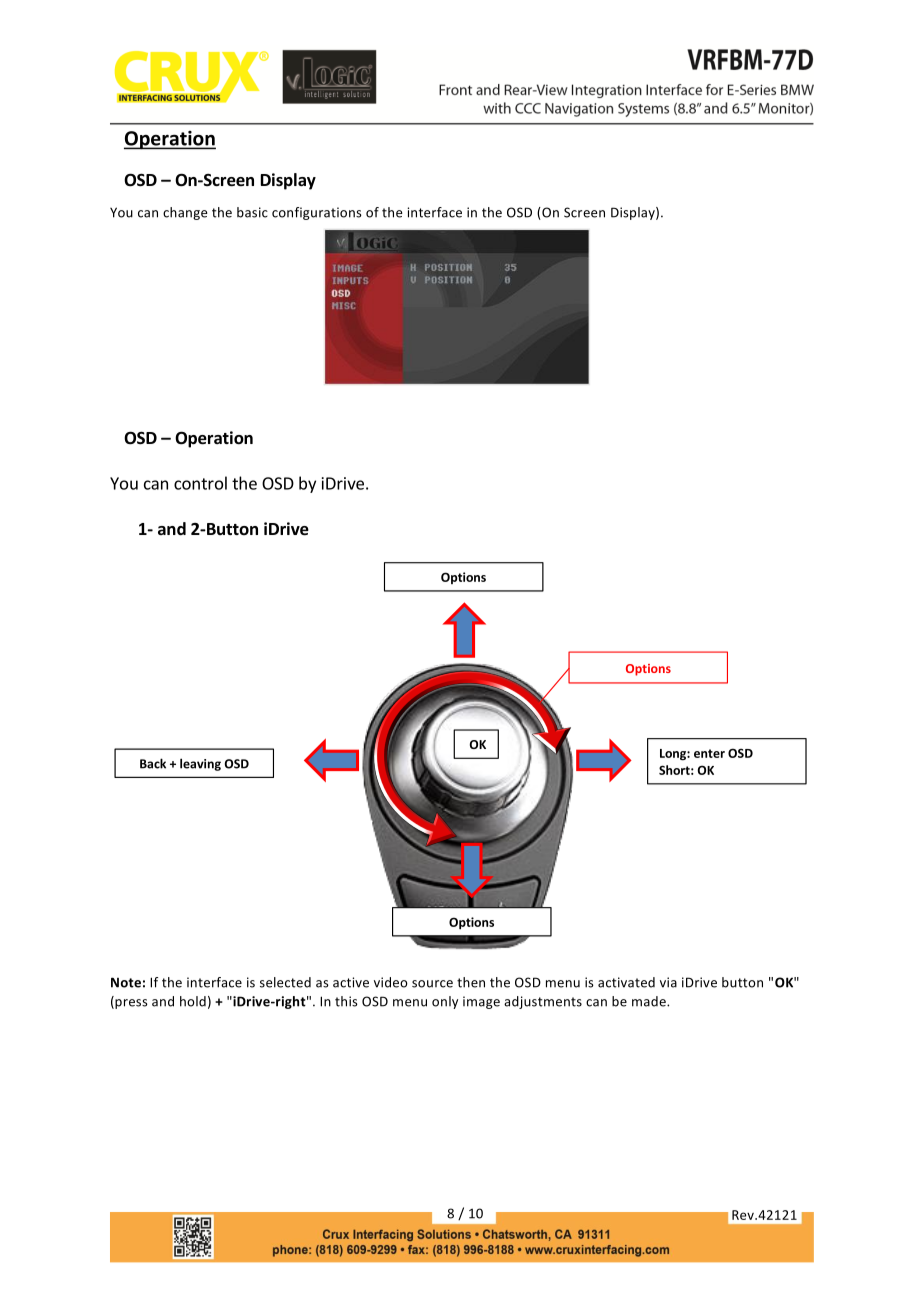  What do you see at coordinates (193, 1001) in the screenshot?
I see `hold` at bounding box center [193, 1001].
